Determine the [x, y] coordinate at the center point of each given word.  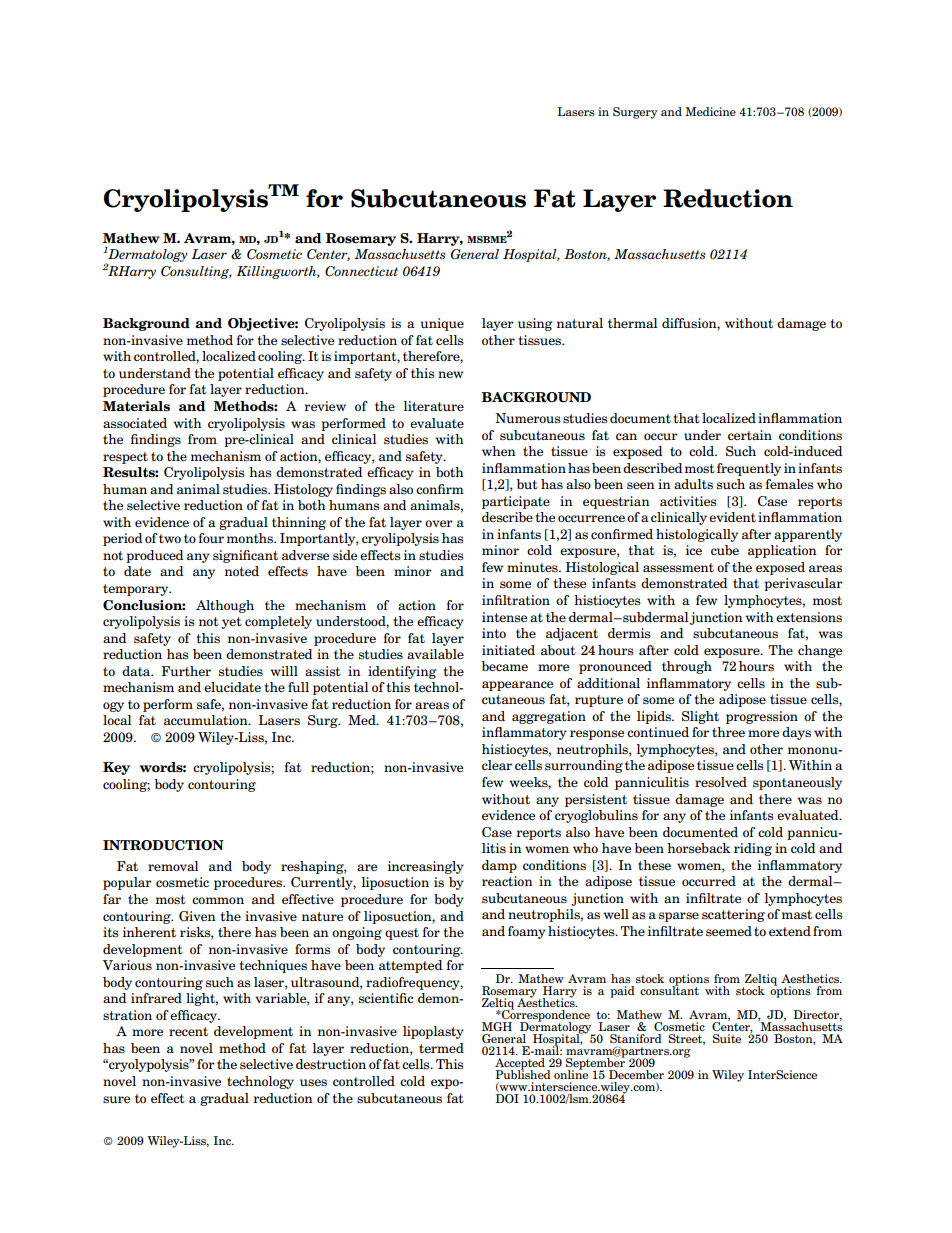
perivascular [803, 584]
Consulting [196, 272]
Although [225, 606]
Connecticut [361, 271]
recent [188, 1031]
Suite [727, 1038]
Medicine [710, 111]
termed [441, 1048]
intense [504, 617]
